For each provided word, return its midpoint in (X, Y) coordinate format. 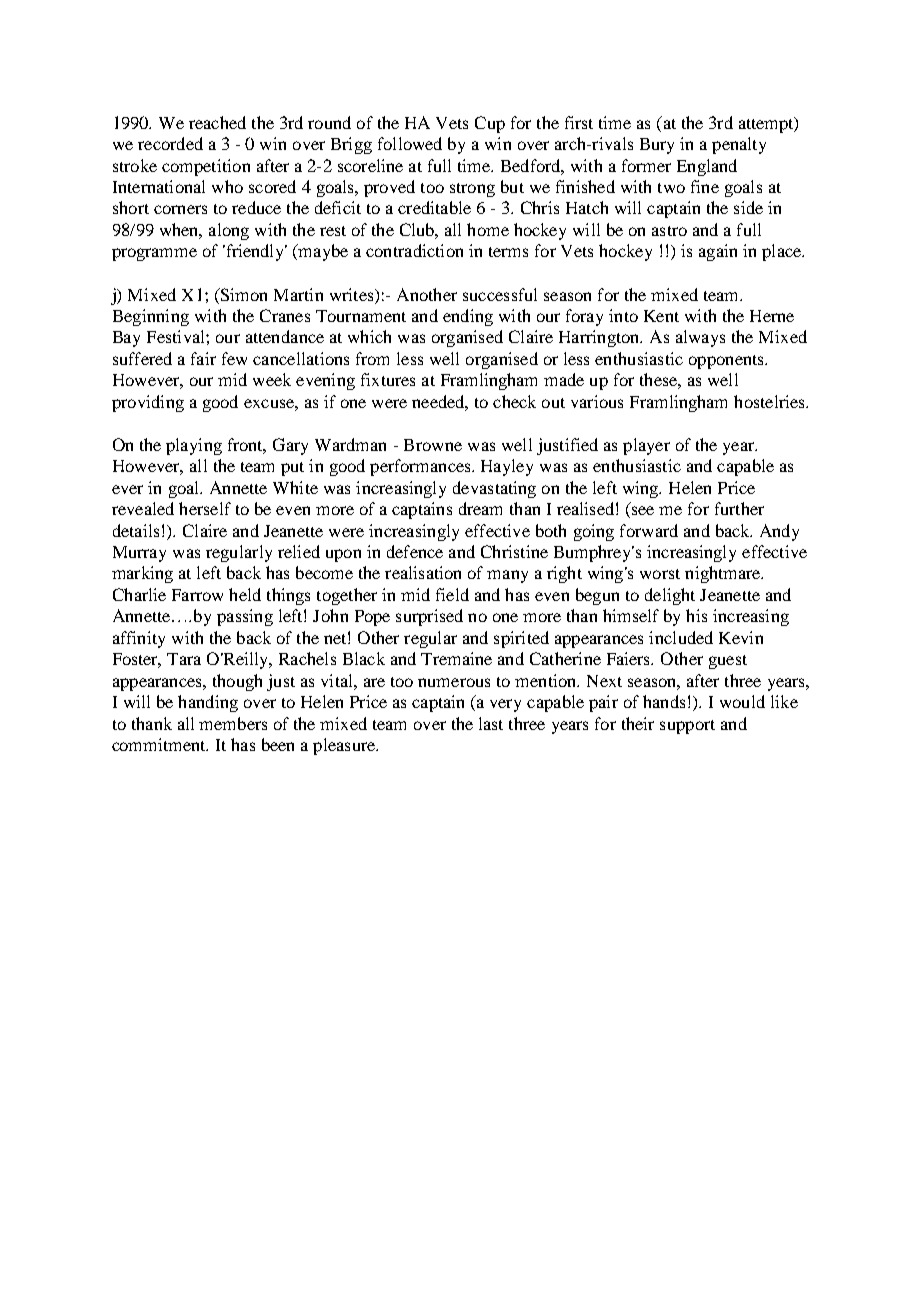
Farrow (197, 595)
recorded (170, 143)
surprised (429, 617)
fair (203, 358)
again (718, 252)
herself (205, 508)
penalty (739, 145)
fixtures (388, 379)
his (696, 615)
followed (410, 143)
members (233, 723)
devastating (494, 489)
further (739, 508)
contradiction (414, 250)
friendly (255, 252)
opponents (727, 362)
